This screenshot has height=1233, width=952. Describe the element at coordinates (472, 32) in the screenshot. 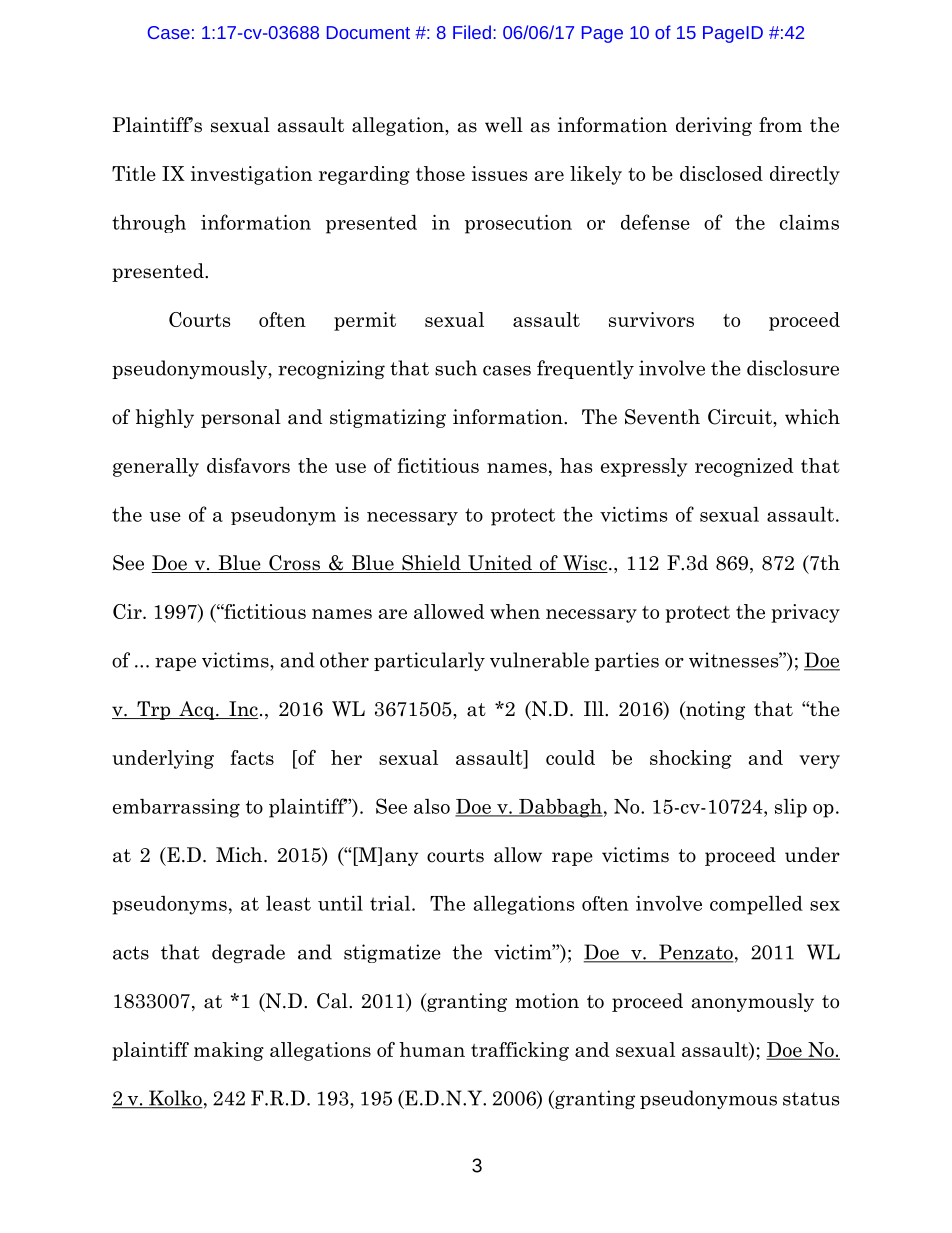

I see `Filed` at that location.
